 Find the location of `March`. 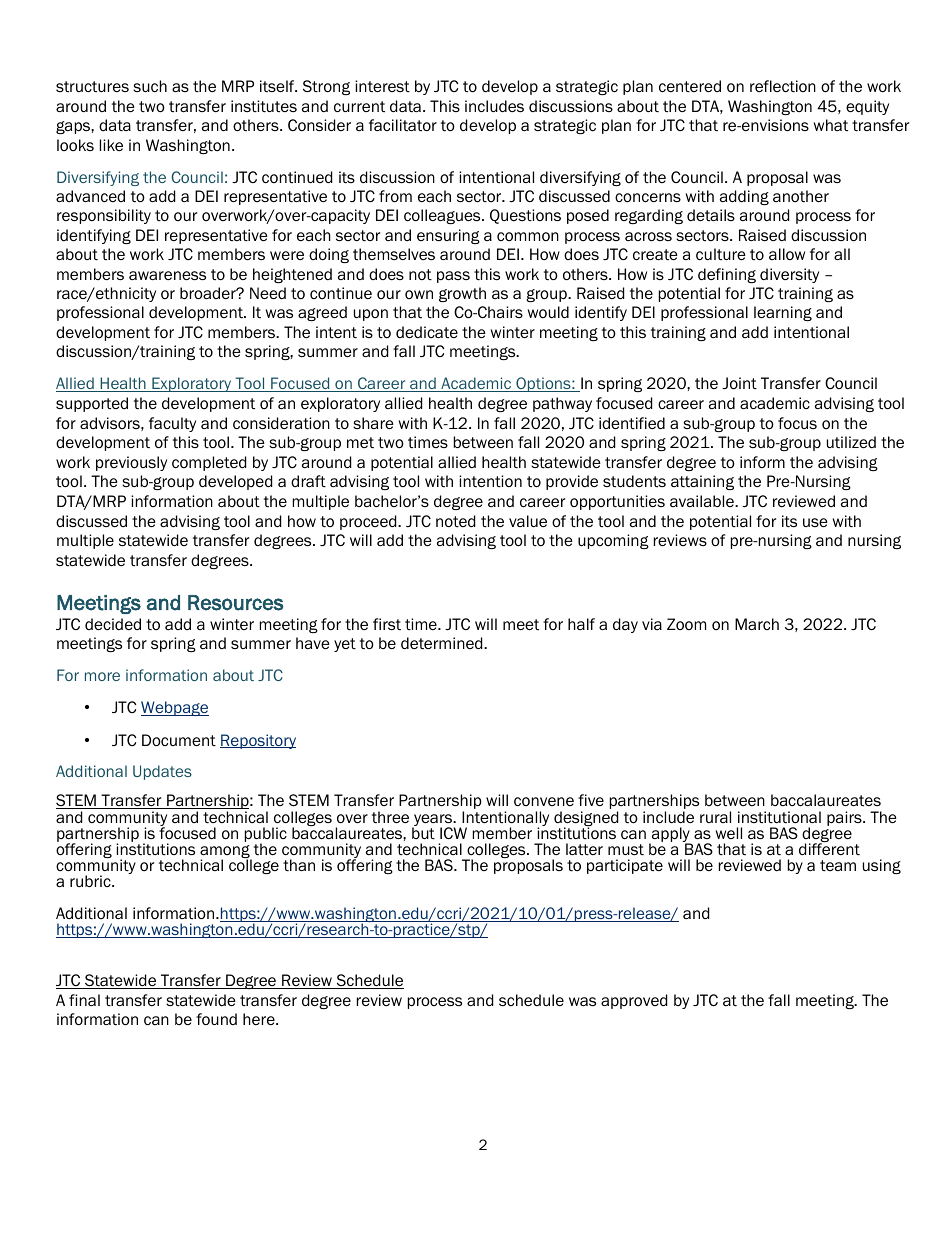

March is located at coordinates (757, 624).
